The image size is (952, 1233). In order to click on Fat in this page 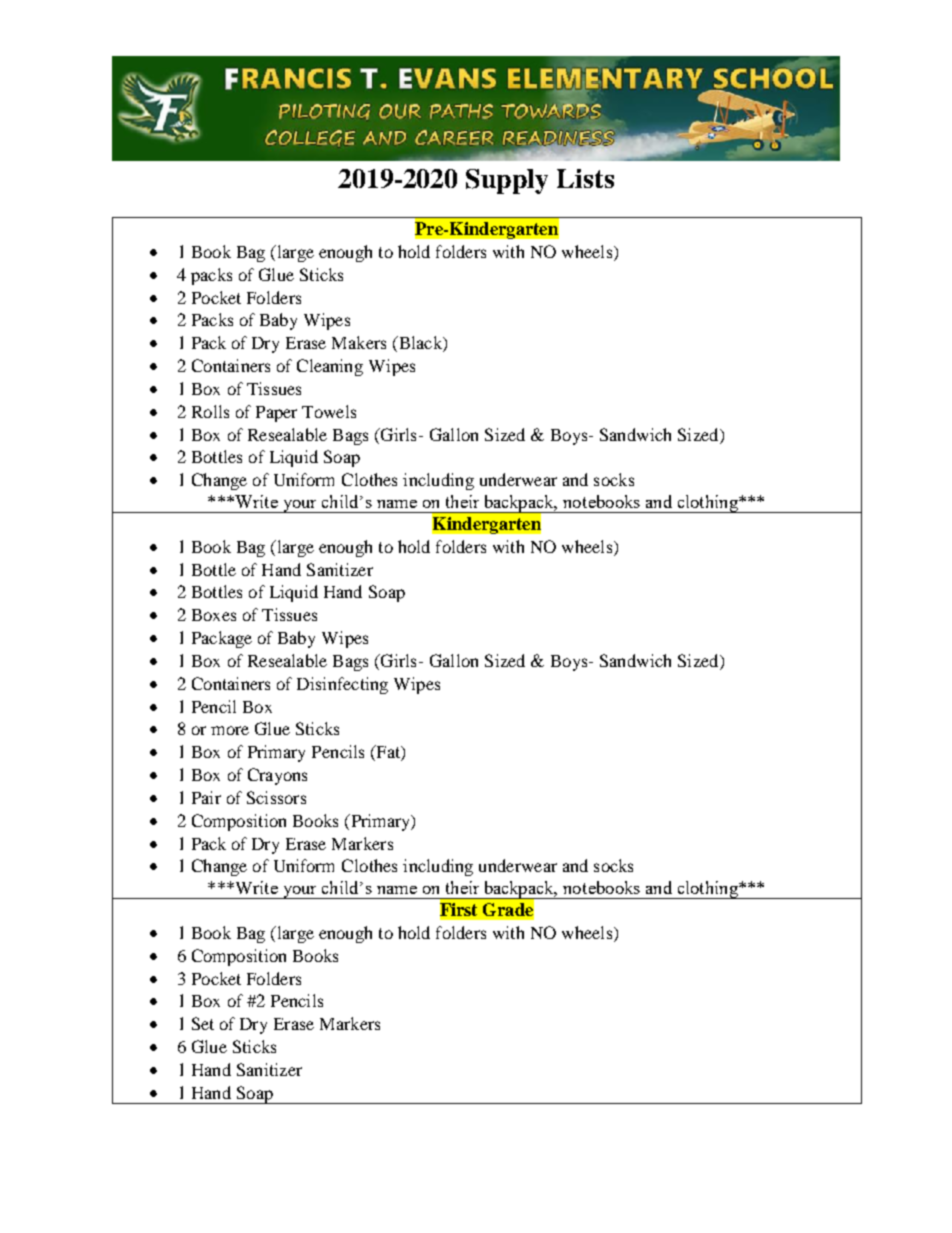, I will do `click(388, 753)`.
